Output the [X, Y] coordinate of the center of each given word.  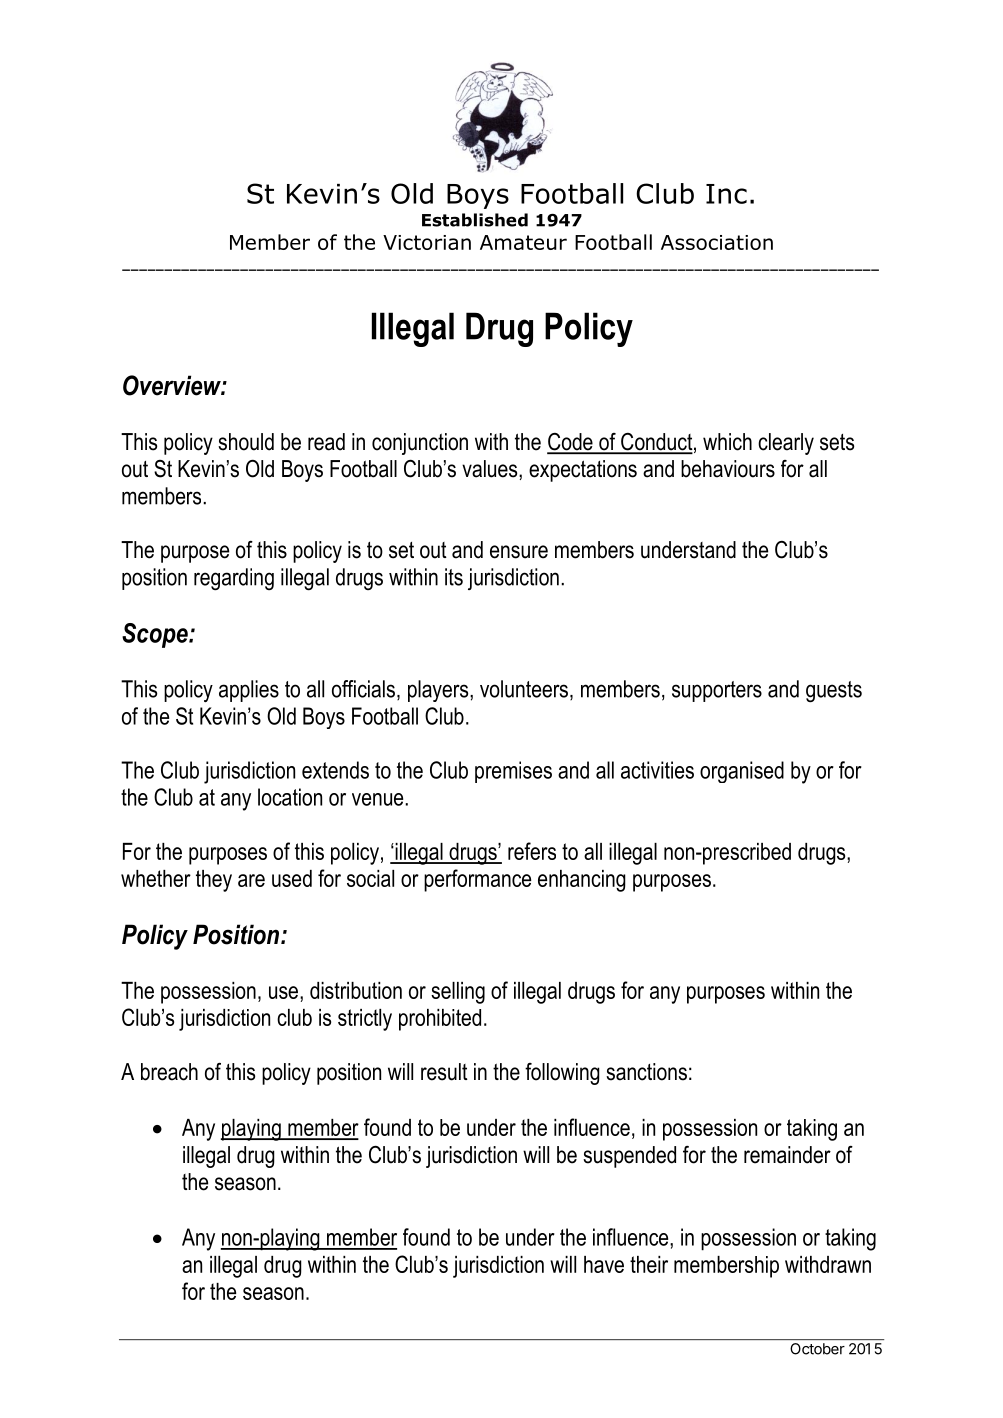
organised [742, 772]
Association [717, 242]
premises [513, 772]
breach [169, 1072]
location [290, 797]
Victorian [427, 242]
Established [475, 220]
